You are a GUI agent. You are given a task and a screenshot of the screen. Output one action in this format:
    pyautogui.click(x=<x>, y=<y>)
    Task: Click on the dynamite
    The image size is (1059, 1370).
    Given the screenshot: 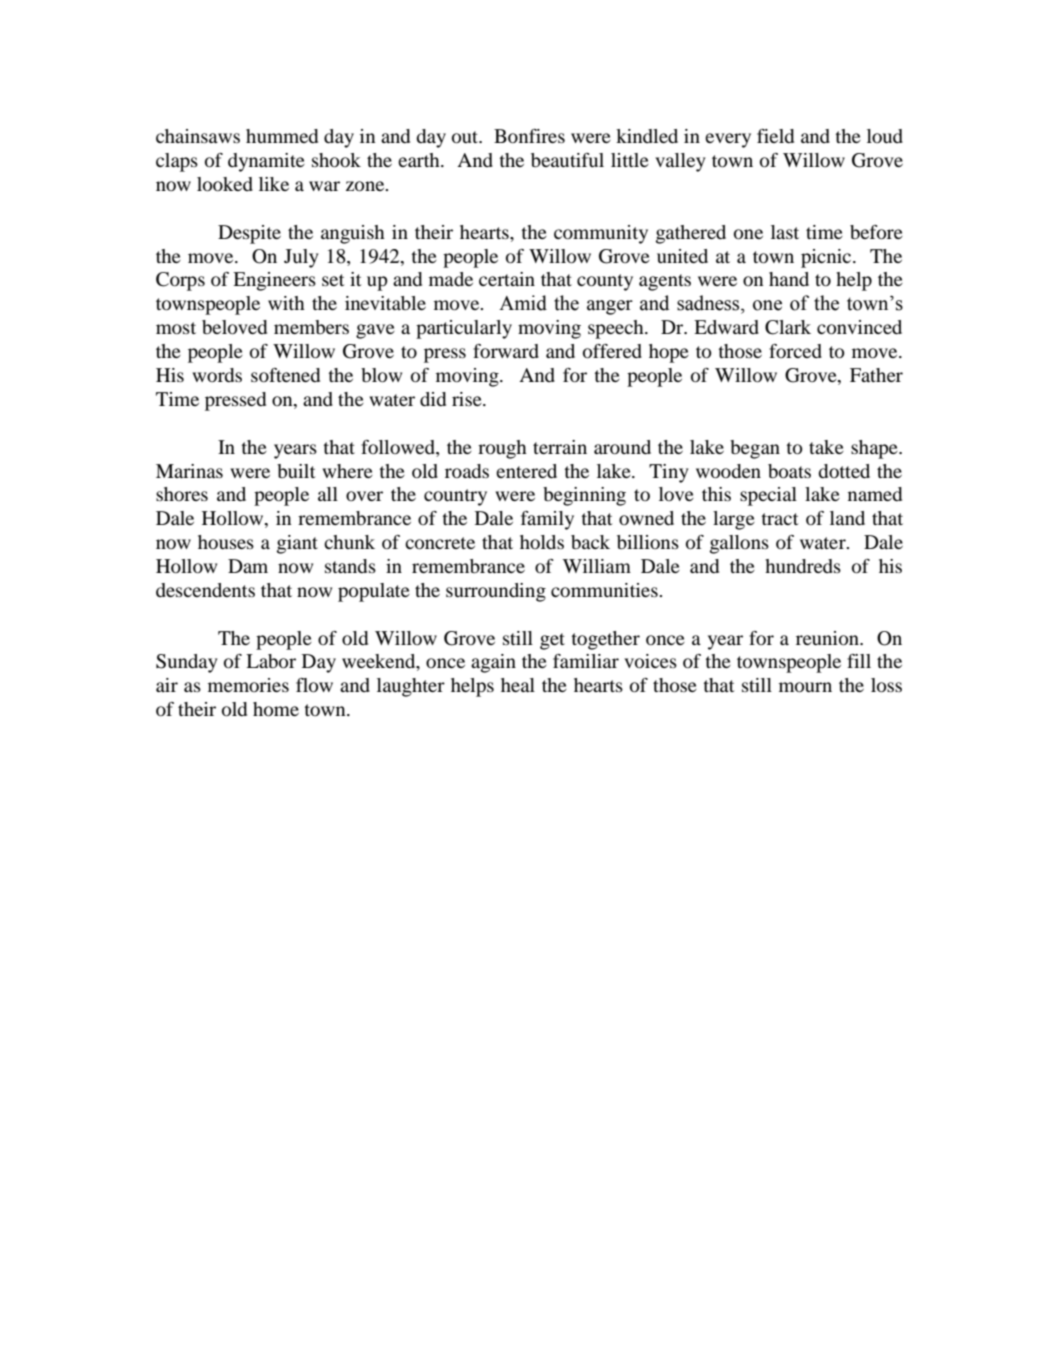 What is the action you would take?
    pyautogui.click(x=266, y=162)
